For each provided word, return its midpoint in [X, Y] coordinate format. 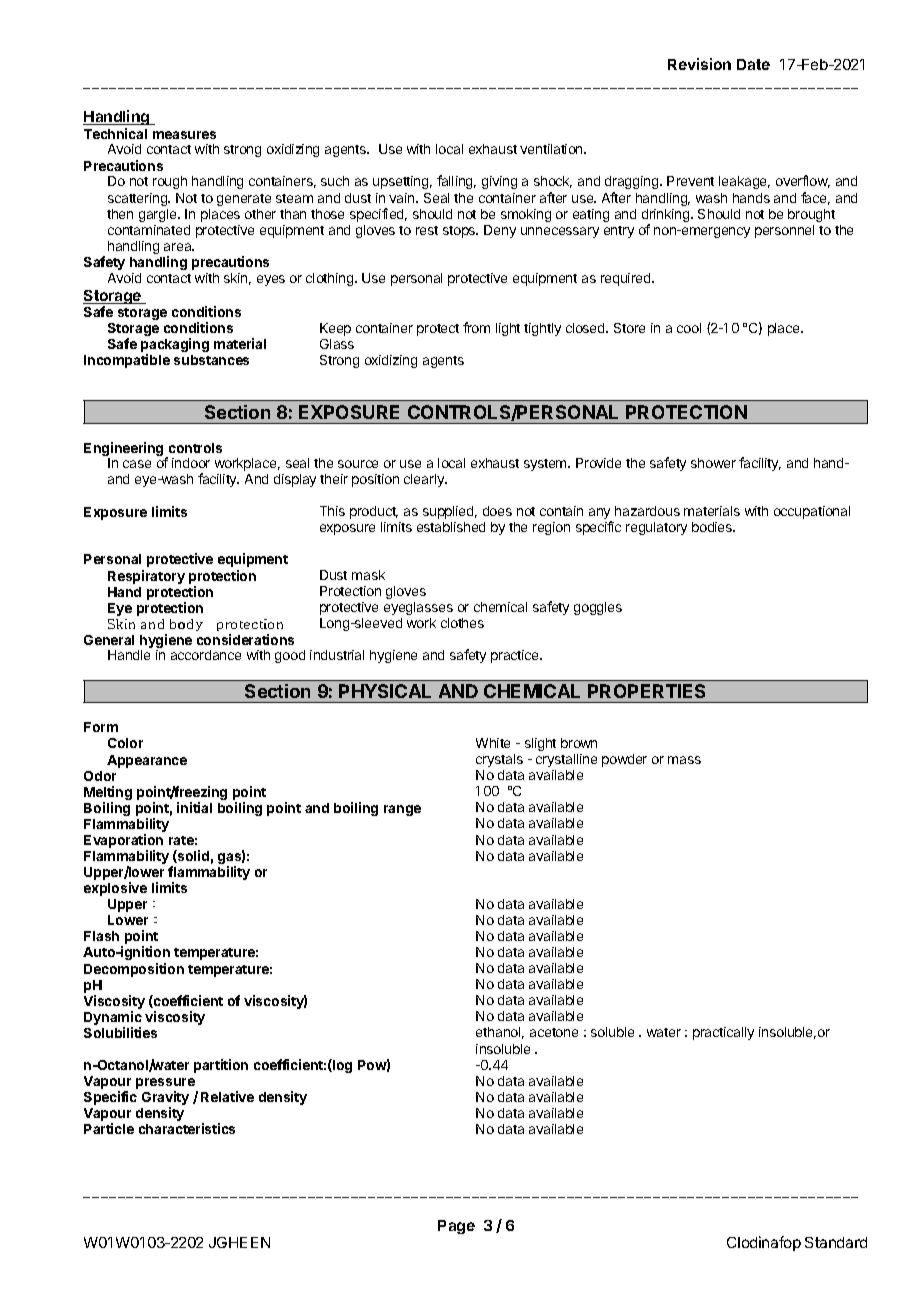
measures [184, 135]
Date [753, 64]
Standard [836, 1242]
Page [456, 1227]
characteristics [187, 1128]
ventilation [552, 149]
